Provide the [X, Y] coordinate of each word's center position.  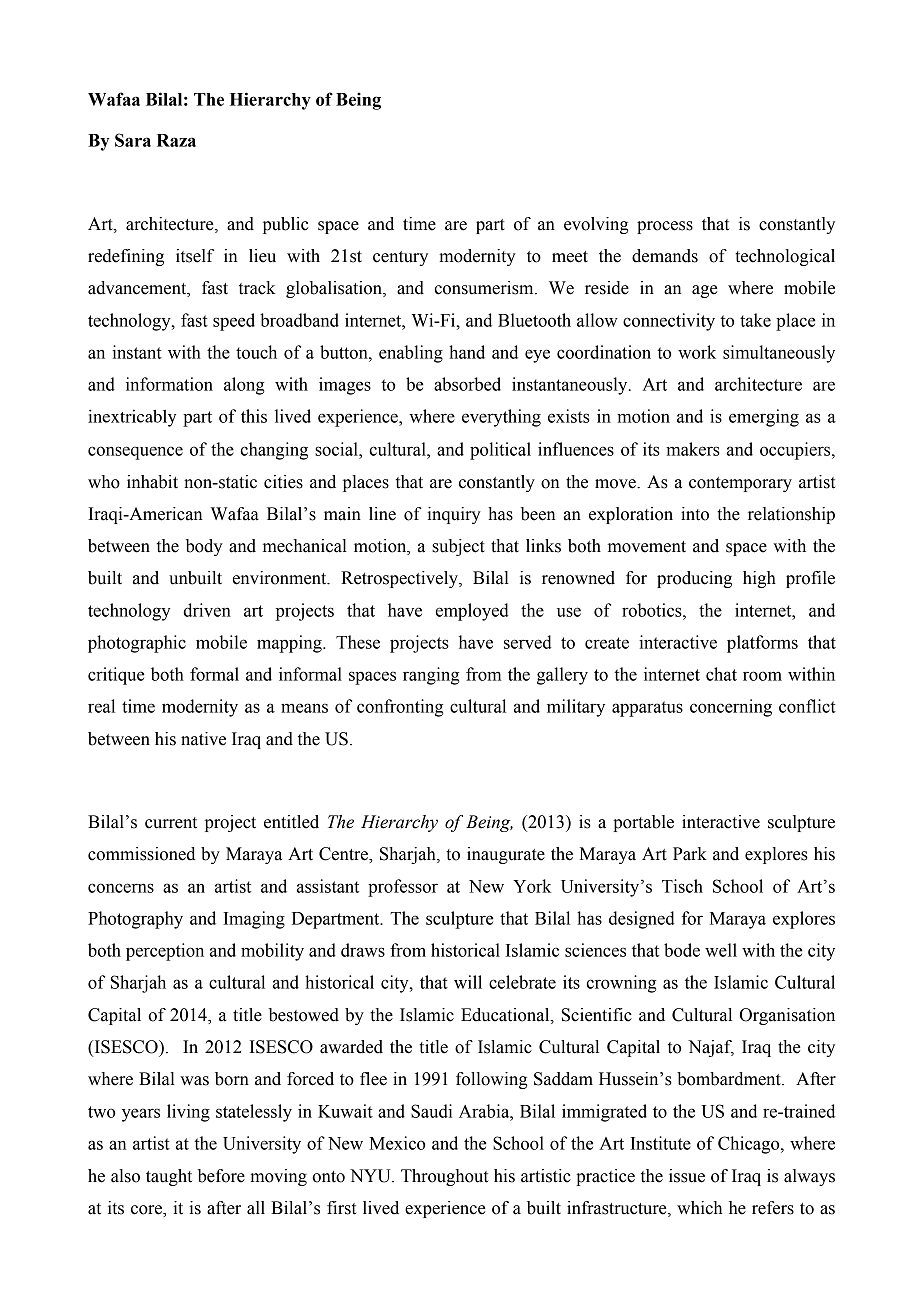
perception [165, 952]
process [665, 227]
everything [501, 418]
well [721, 950]
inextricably [132, 418]
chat [721, 674]
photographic [137, 644]
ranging [431, 676]
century [400, 258]
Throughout [444, 1177]
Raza [176, 140]
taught [169, 1177]
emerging [764, 418]
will [468, 982]
